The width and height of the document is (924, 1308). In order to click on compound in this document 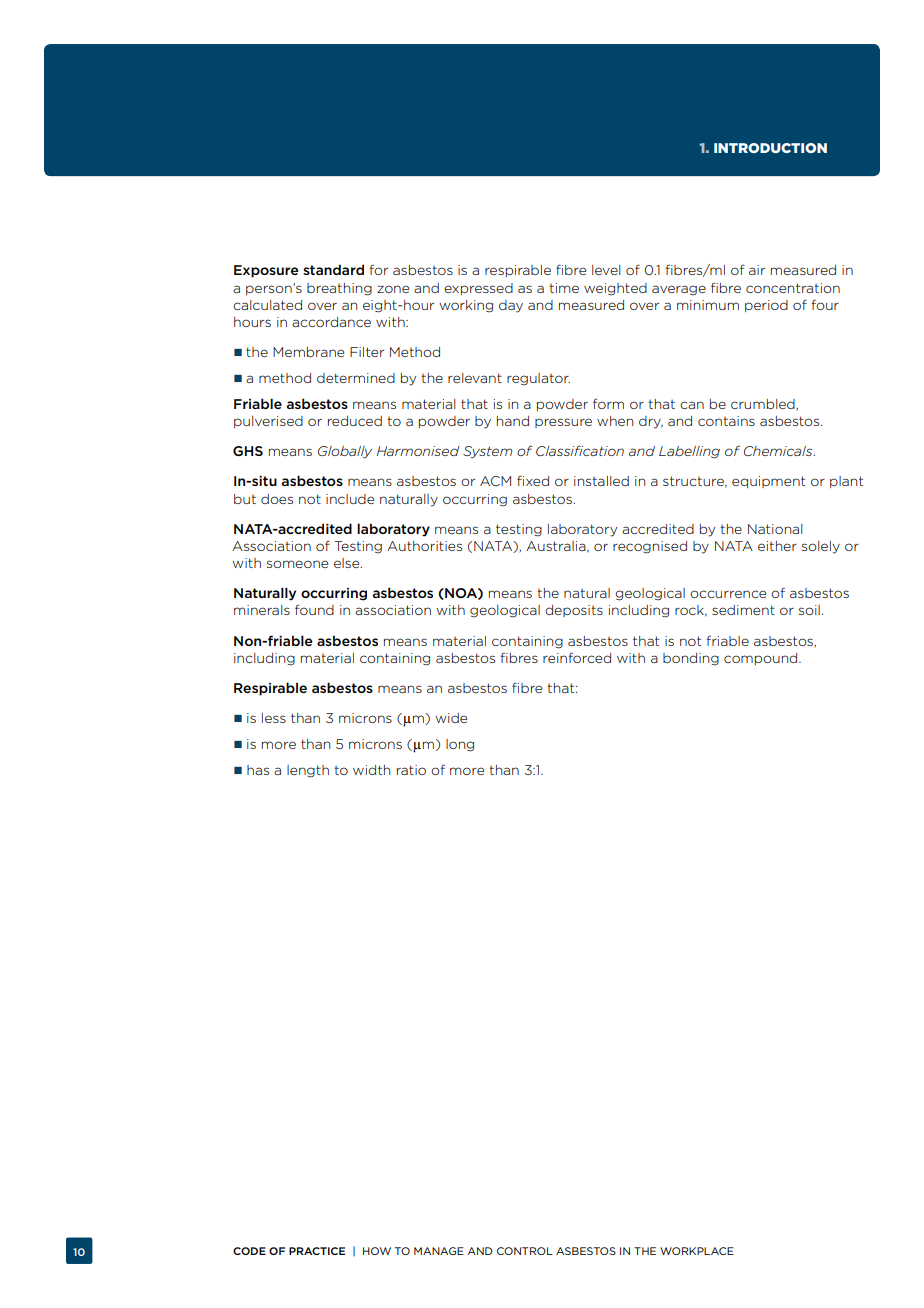, I will do `click(762, 659)`.
